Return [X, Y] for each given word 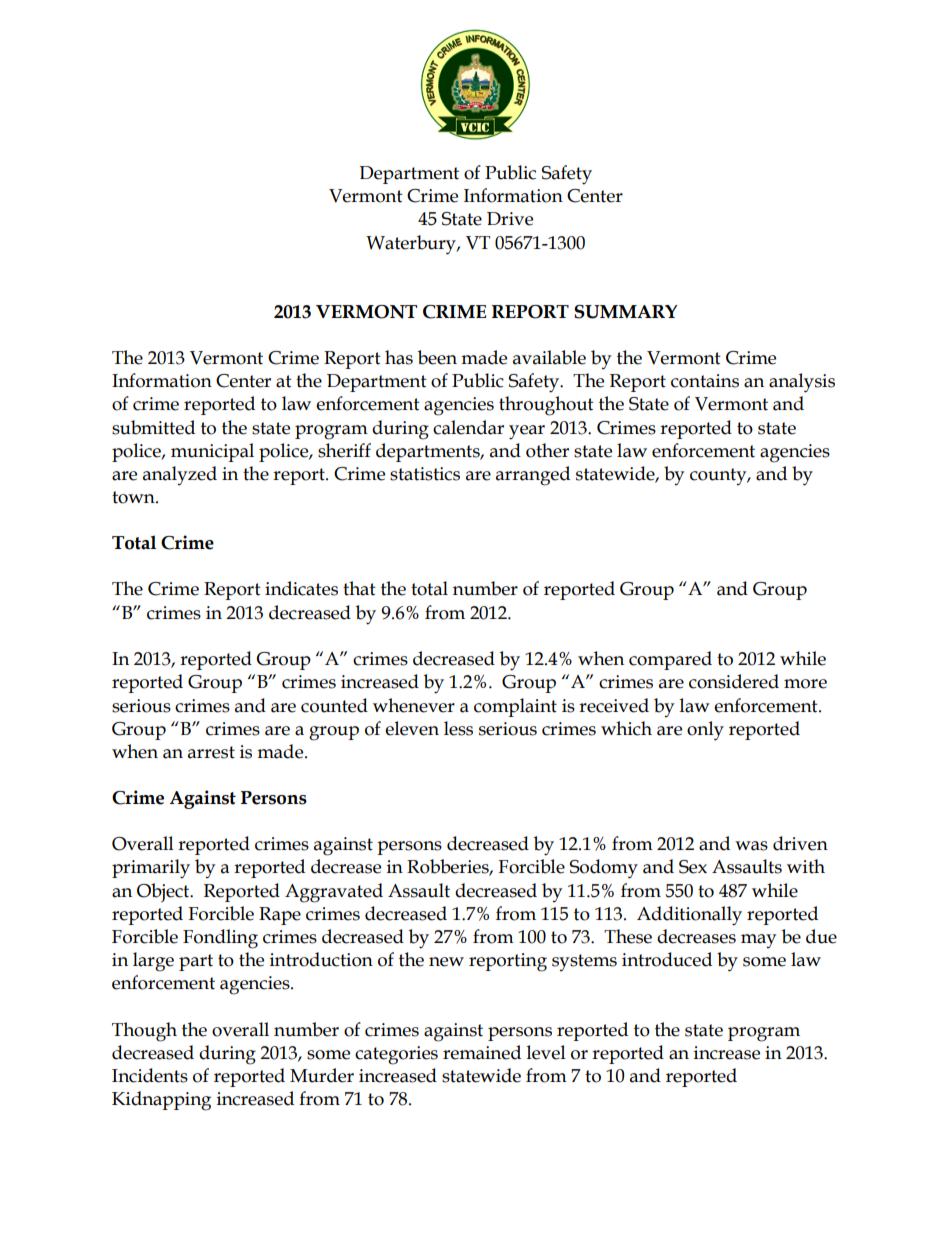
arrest [211, 752]
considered [734, 681]
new [446, 962]
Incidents [150, 1075]
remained [482, 1052]
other [547, 450]
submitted [153, 427]
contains [705, 381]
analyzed [180, 475]
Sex [693, 867]
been [437, 357]
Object [164, 893]
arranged [533, 476]
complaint [515, 707]
